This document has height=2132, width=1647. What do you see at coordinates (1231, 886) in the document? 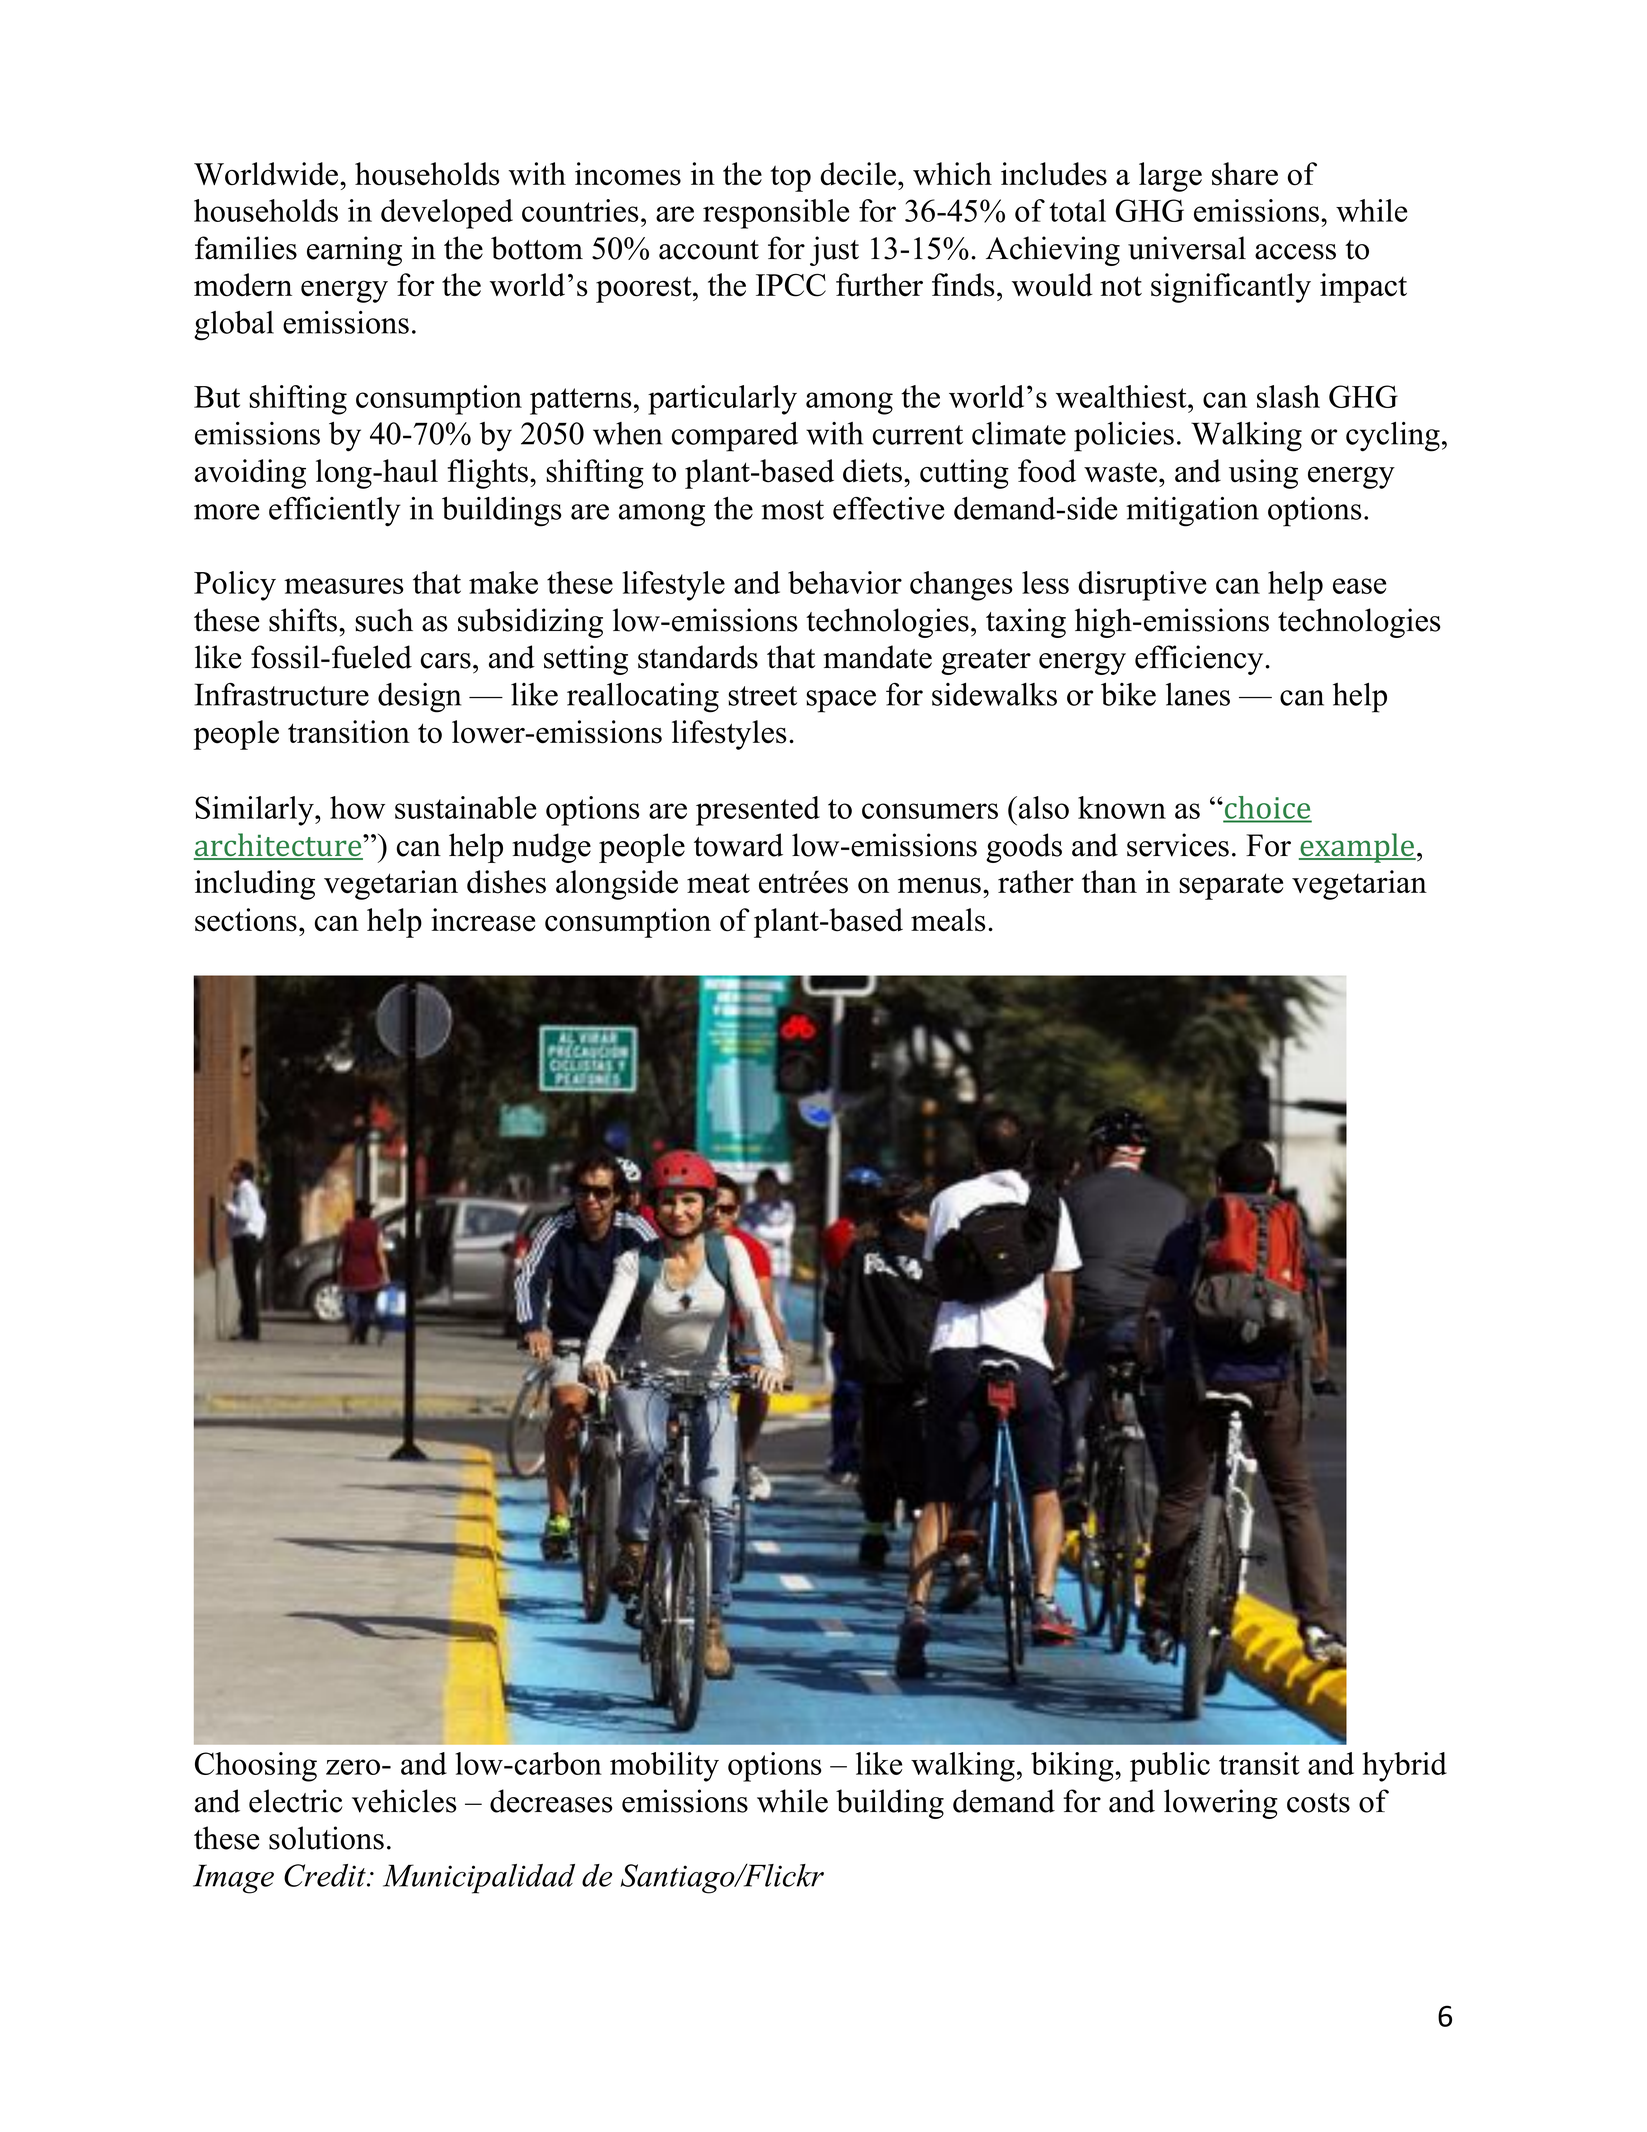
I see `separate` at bounding box center [1231, 886].
